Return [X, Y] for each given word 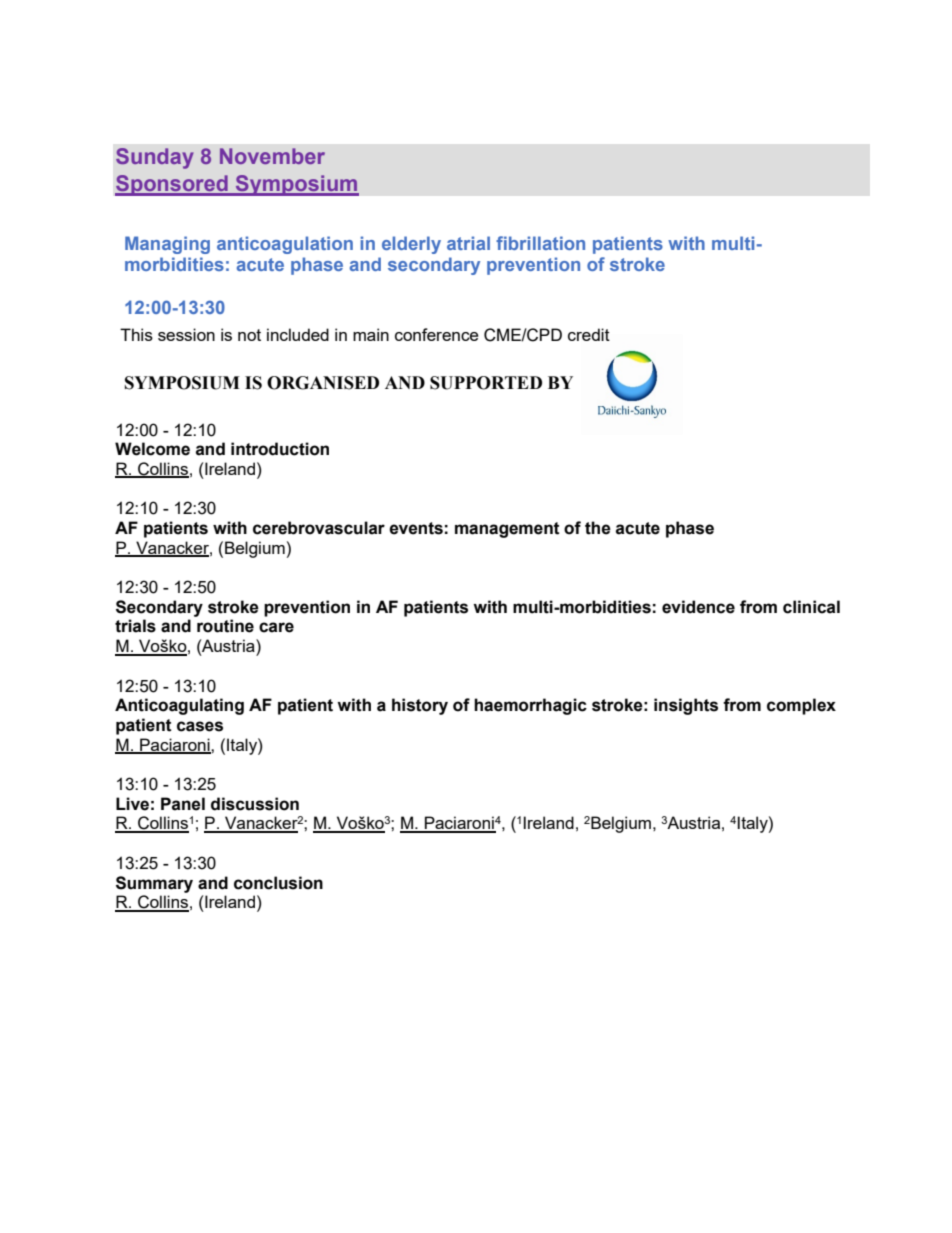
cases [200, 726]
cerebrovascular [319, 528]
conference [436, 334]
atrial [468, 243]
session [186, 334]
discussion [255, 804]
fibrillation [540, 243]
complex [801, 706]
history [420, 706]
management [507, 530]
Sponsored [172, 185]
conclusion [278, 883]
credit [589, 334]
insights [686, 706]
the [598, 528]
